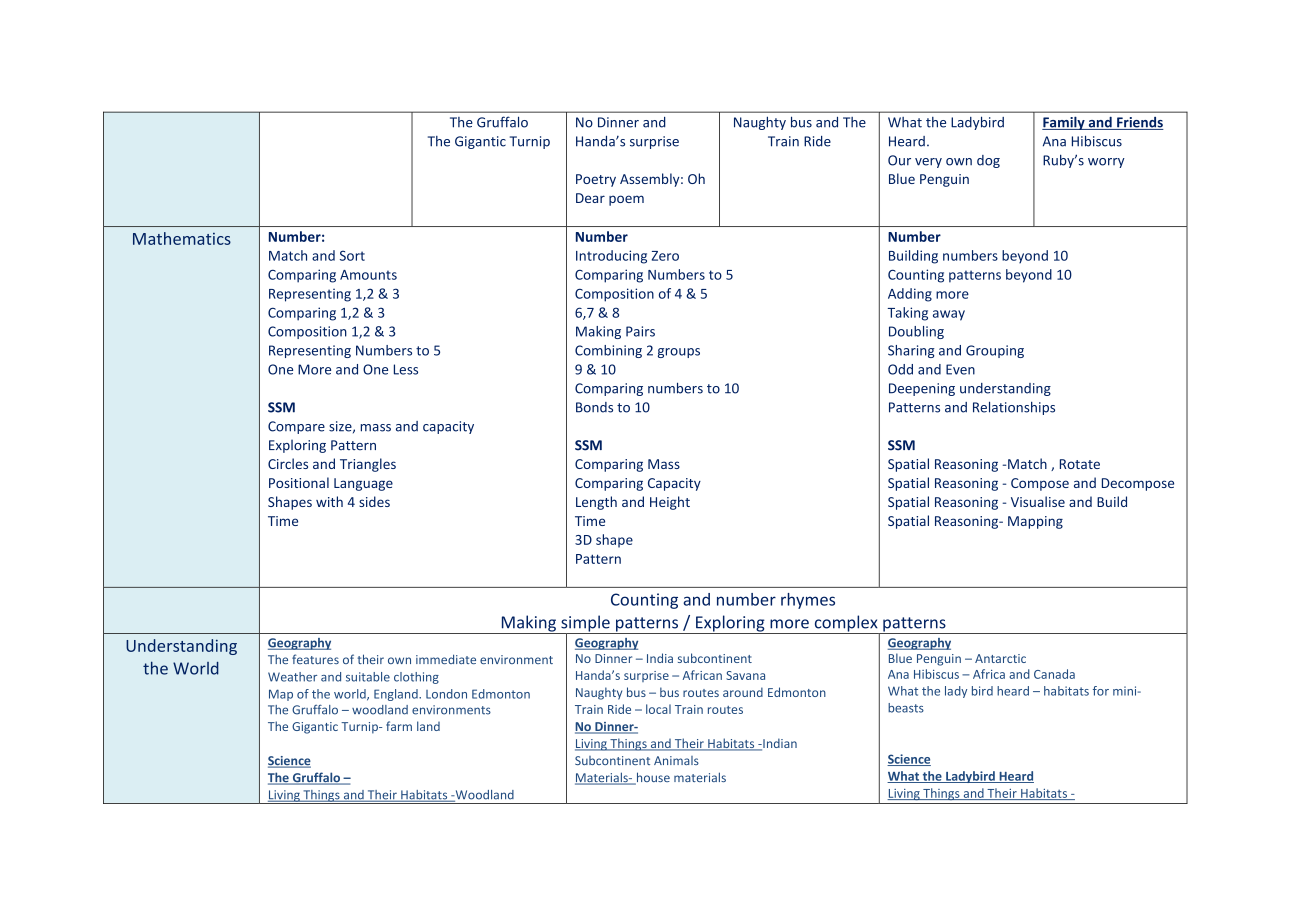 Image resolution: width=1308 pixels, height=924 pixels. What do you see at coordinates (670, 503) in the screenshot?
I see `Height` at bounding box center [670, 503].
